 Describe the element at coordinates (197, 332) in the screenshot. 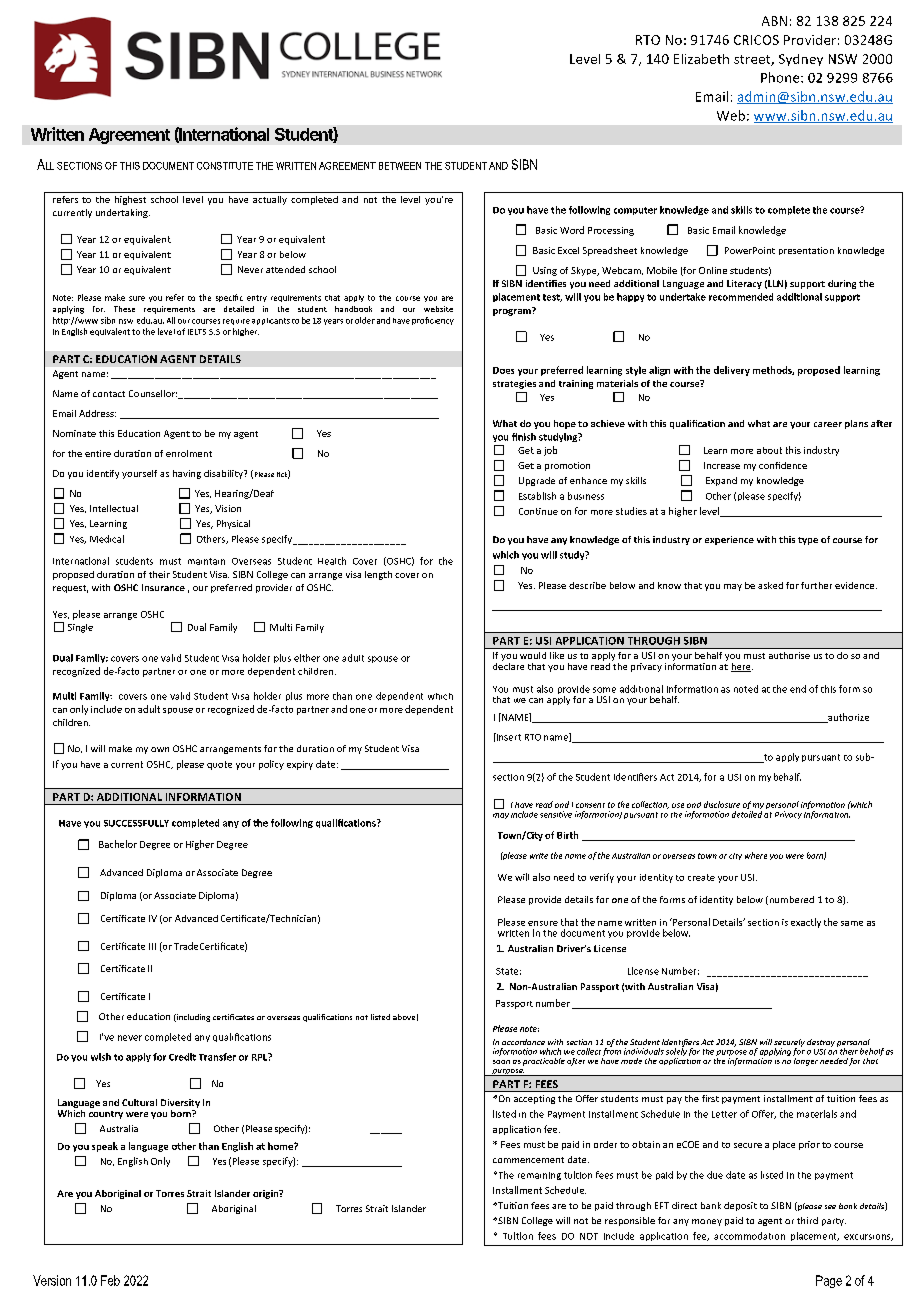

I see `IELTS` at that location.
